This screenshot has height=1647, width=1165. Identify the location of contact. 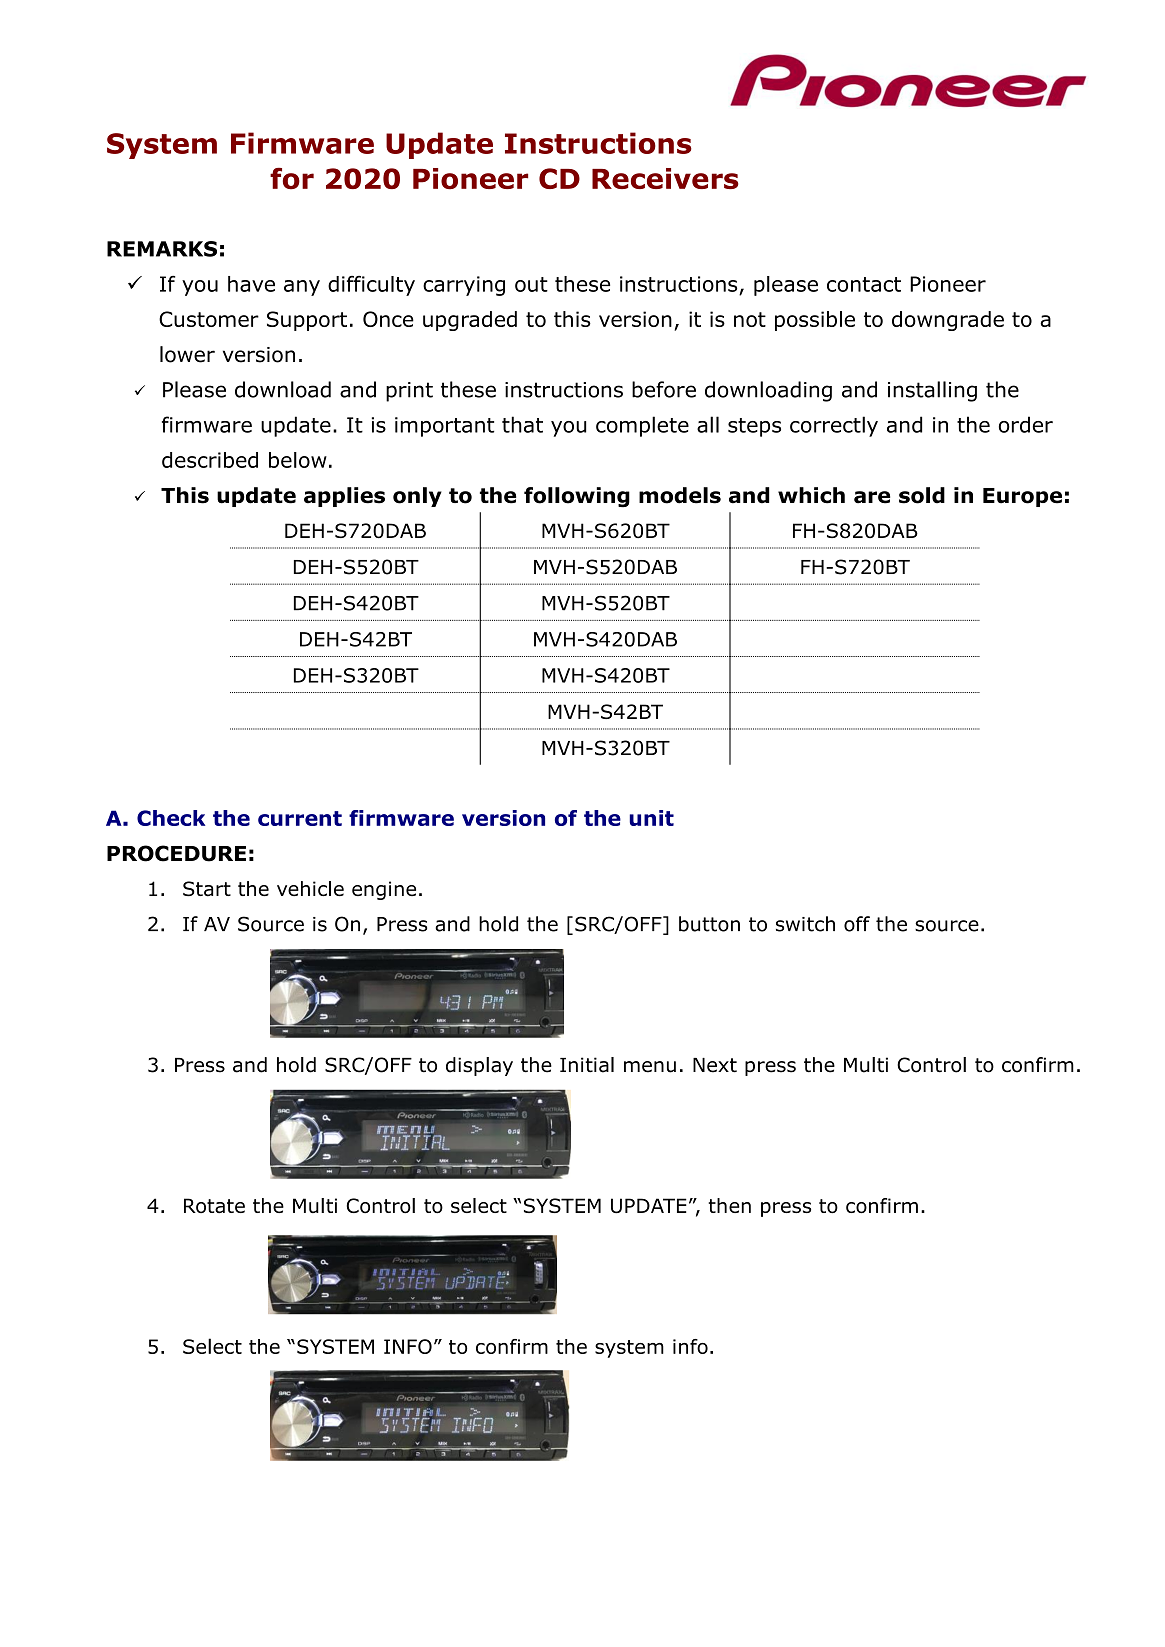
(864, 284).
